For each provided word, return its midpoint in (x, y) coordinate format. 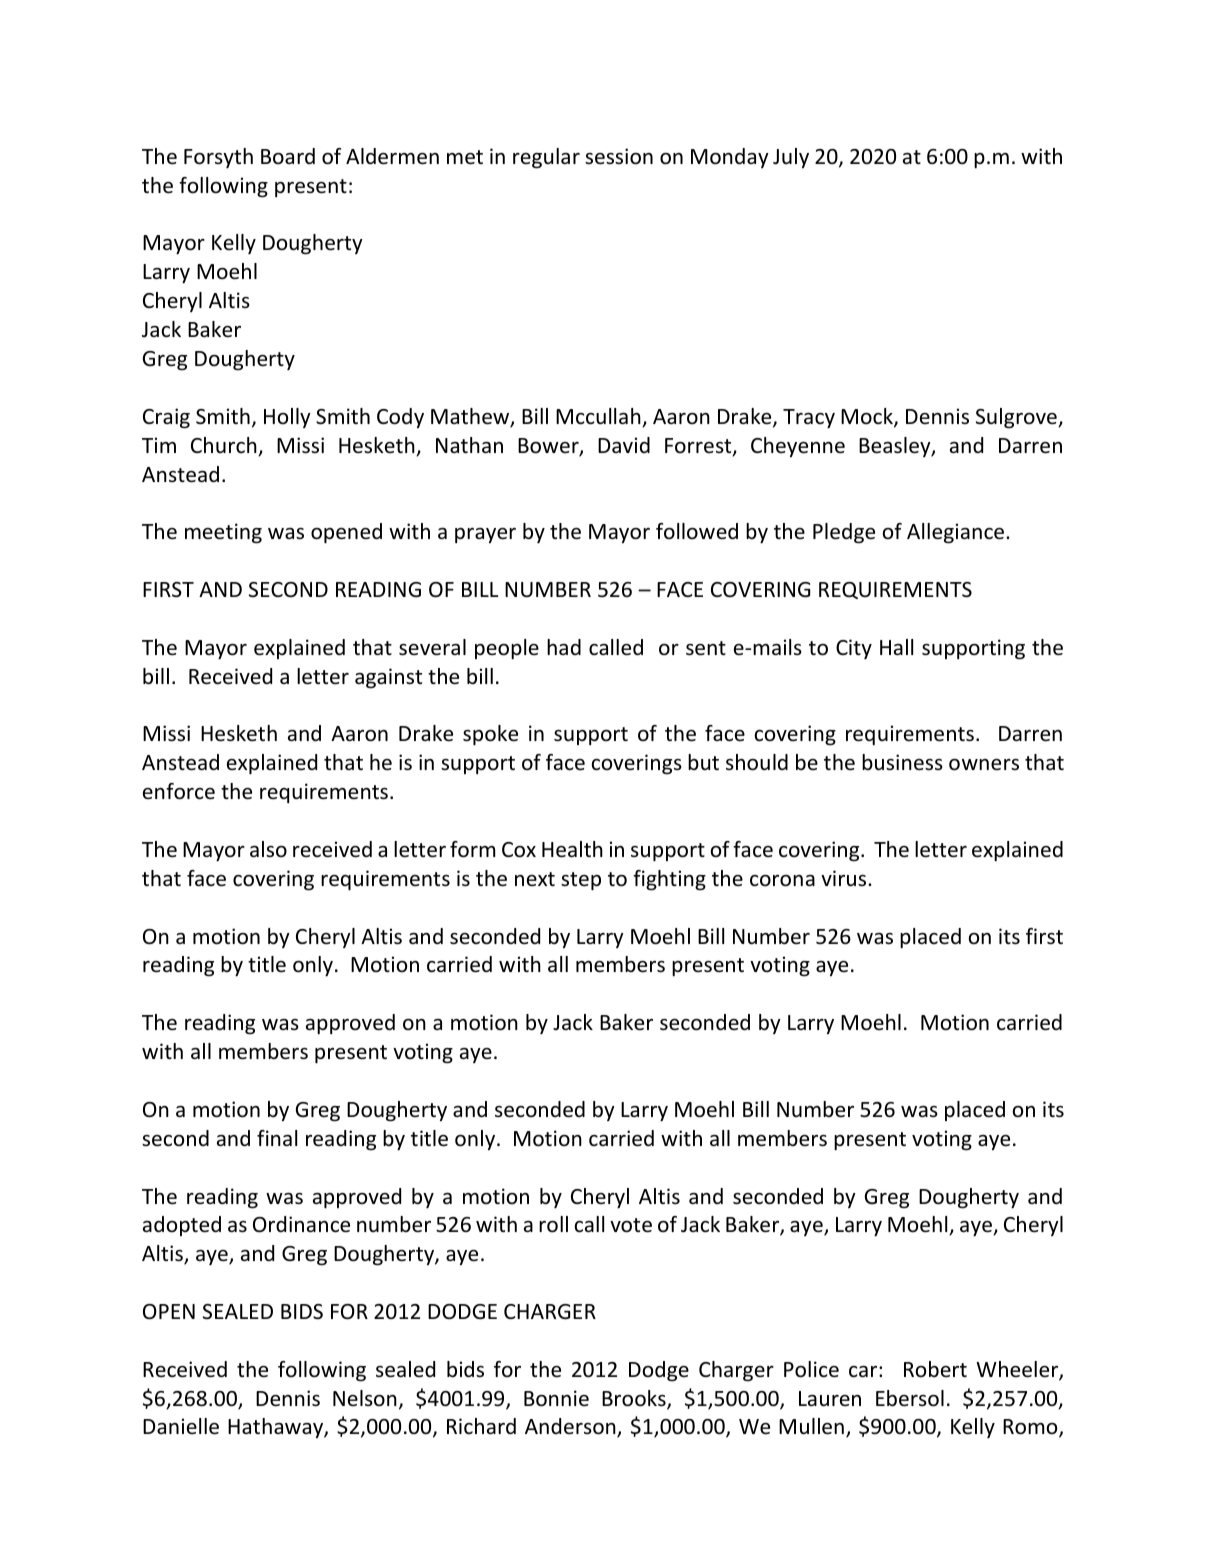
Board (288, 156)
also (268, 849)
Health (572, 849)
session (619, 156)
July (791, 158)
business (902, 762)
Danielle (181, 1426)
